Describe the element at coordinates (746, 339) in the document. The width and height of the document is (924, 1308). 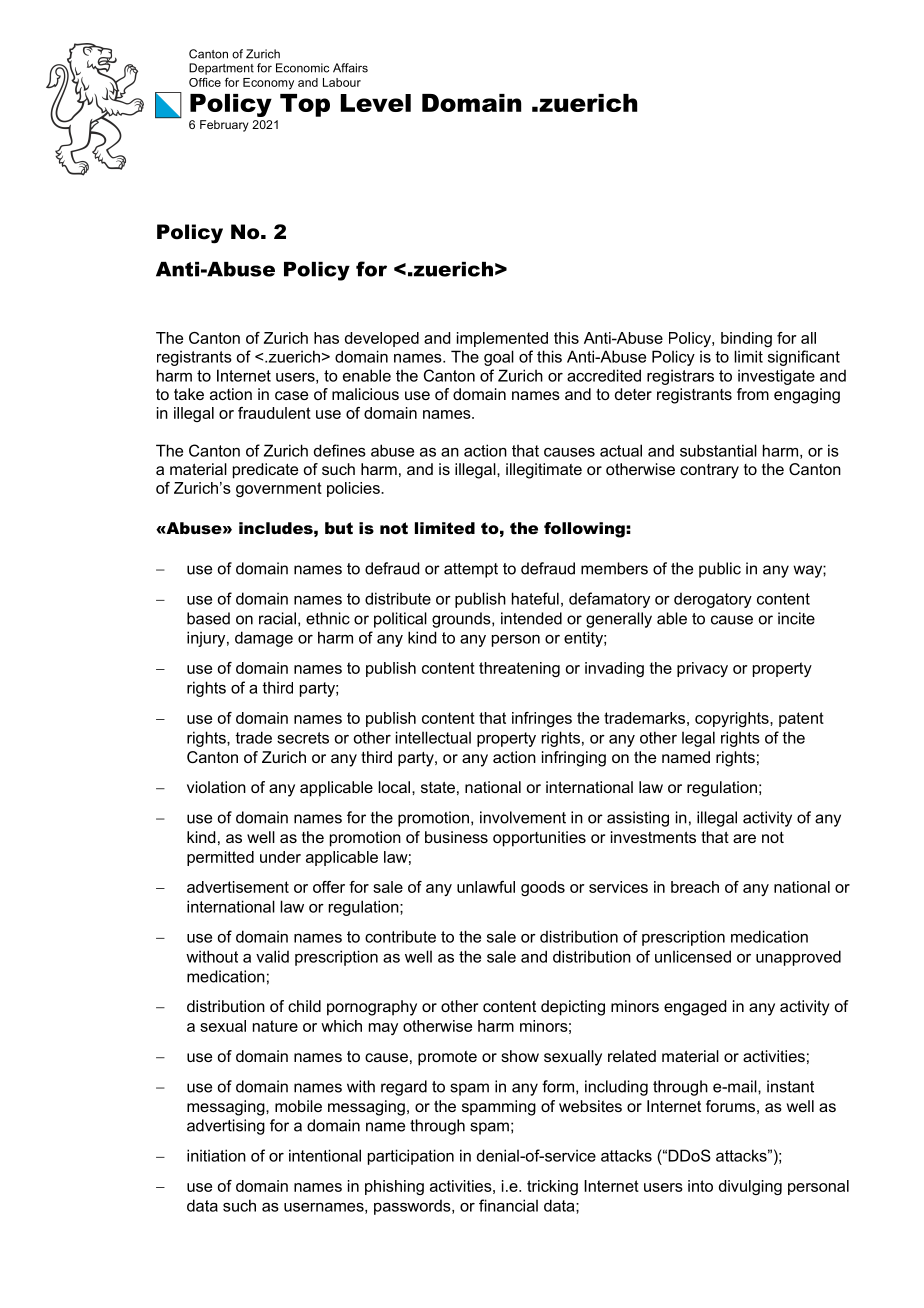
I see `binding` at that location.
